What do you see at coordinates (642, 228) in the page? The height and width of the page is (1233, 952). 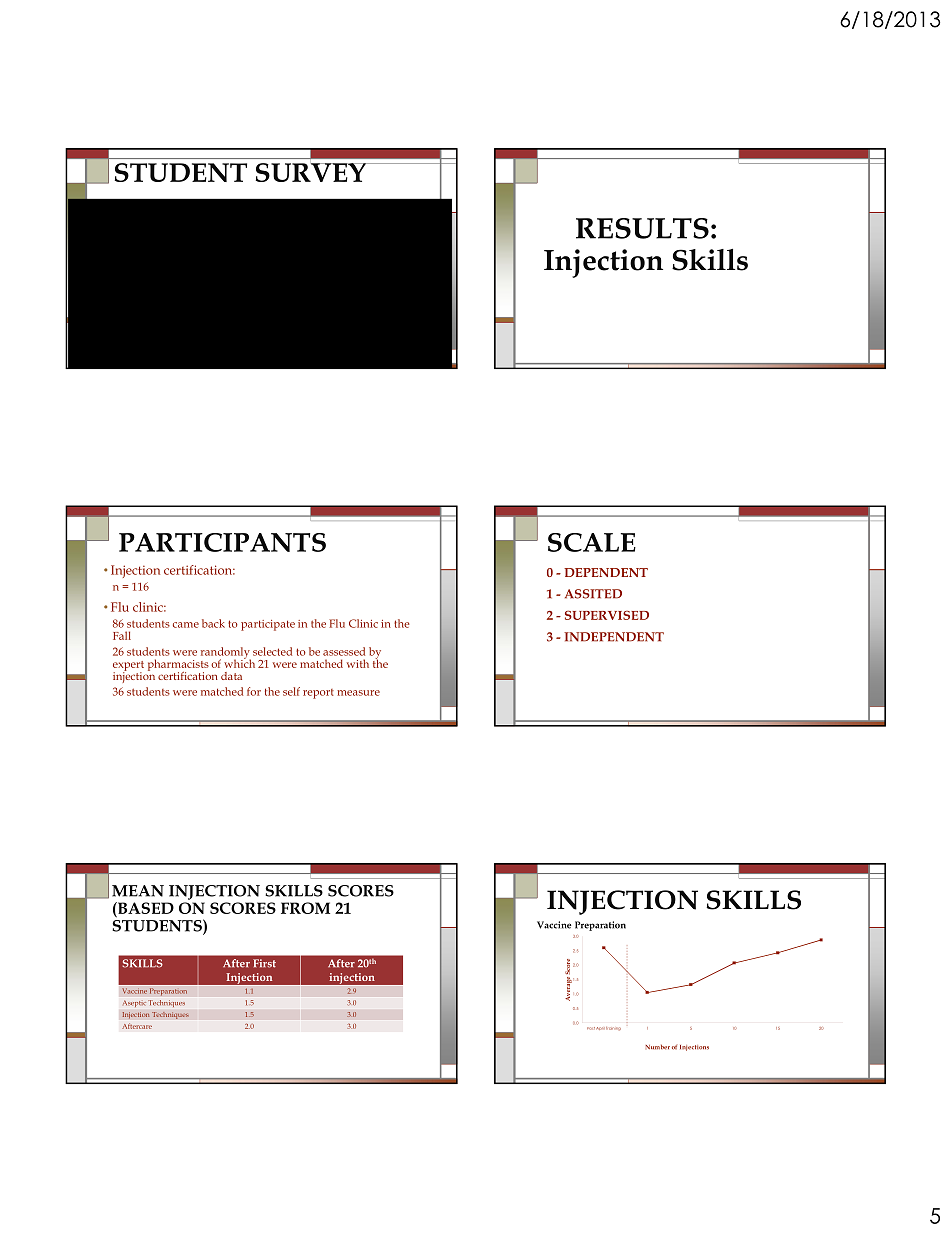 I see `RESULTS` at bounding box center [642, 228].
